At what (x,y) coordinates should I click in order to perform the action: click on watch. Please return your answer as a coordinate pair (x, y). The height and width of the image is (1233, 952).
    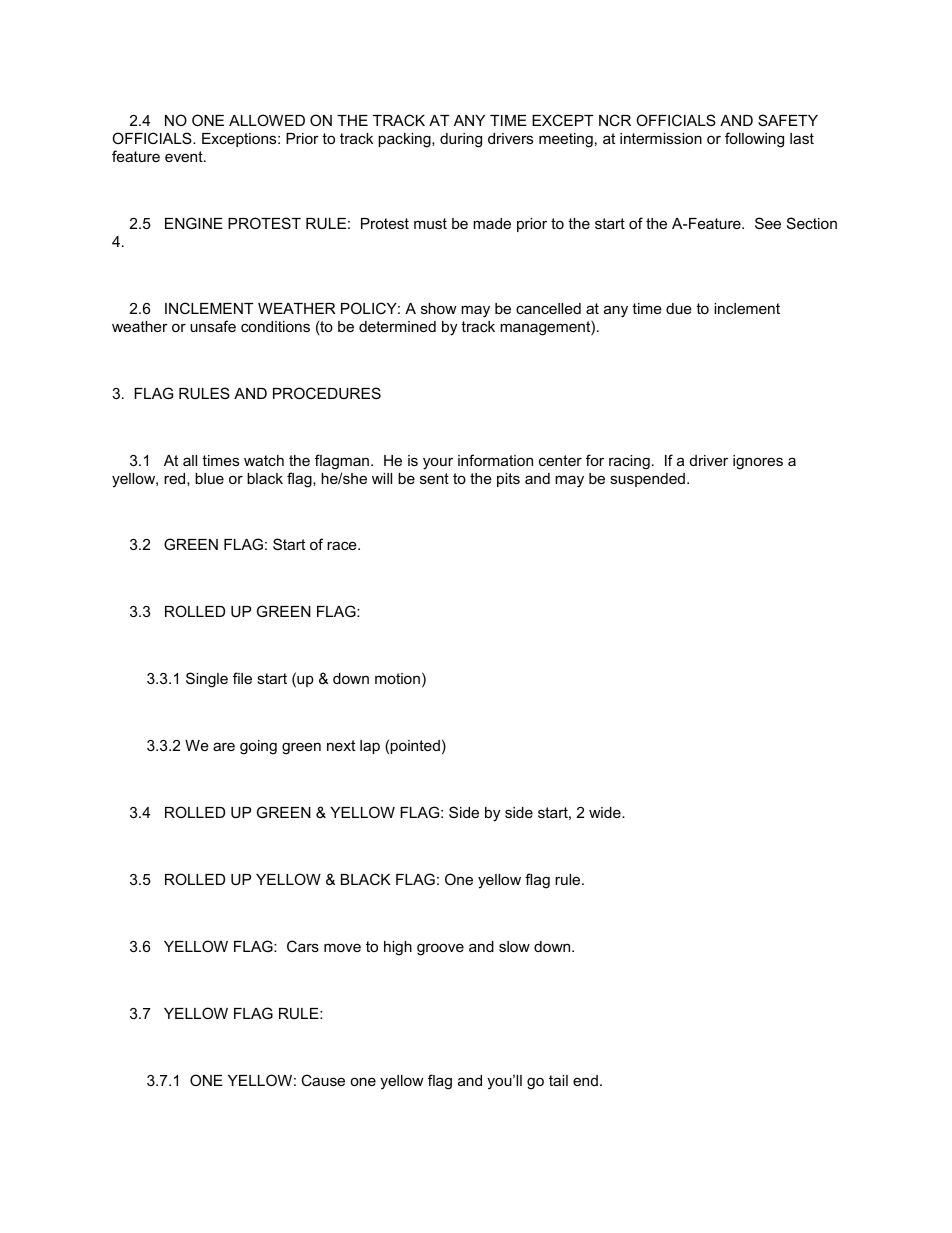
    Looking at the image, I should click on (264, 460).
